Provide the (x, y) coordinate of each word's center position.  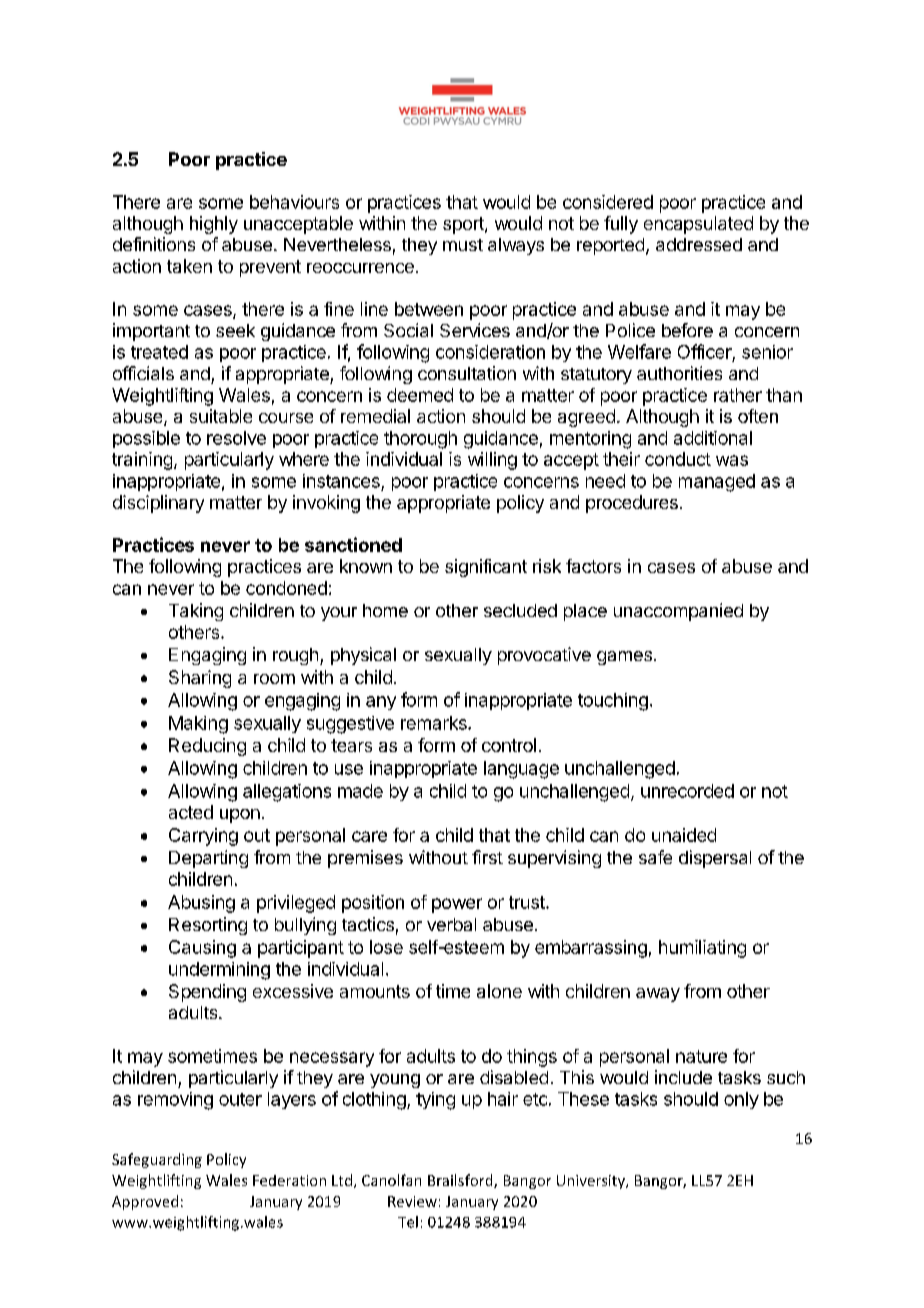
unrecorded (687, 791)
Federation (289, 1180)
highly (214, 225)
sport (464, 225)
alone (499, 991)
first (487, 857)
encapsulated (698, 225)
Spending (207, 993)
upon (240, 816)
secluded (520, 610)
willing (492, 461)
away (658, 995)
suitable (221, 416)
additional (713, 438)
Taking (196, 612)
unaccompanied (678, 612)
